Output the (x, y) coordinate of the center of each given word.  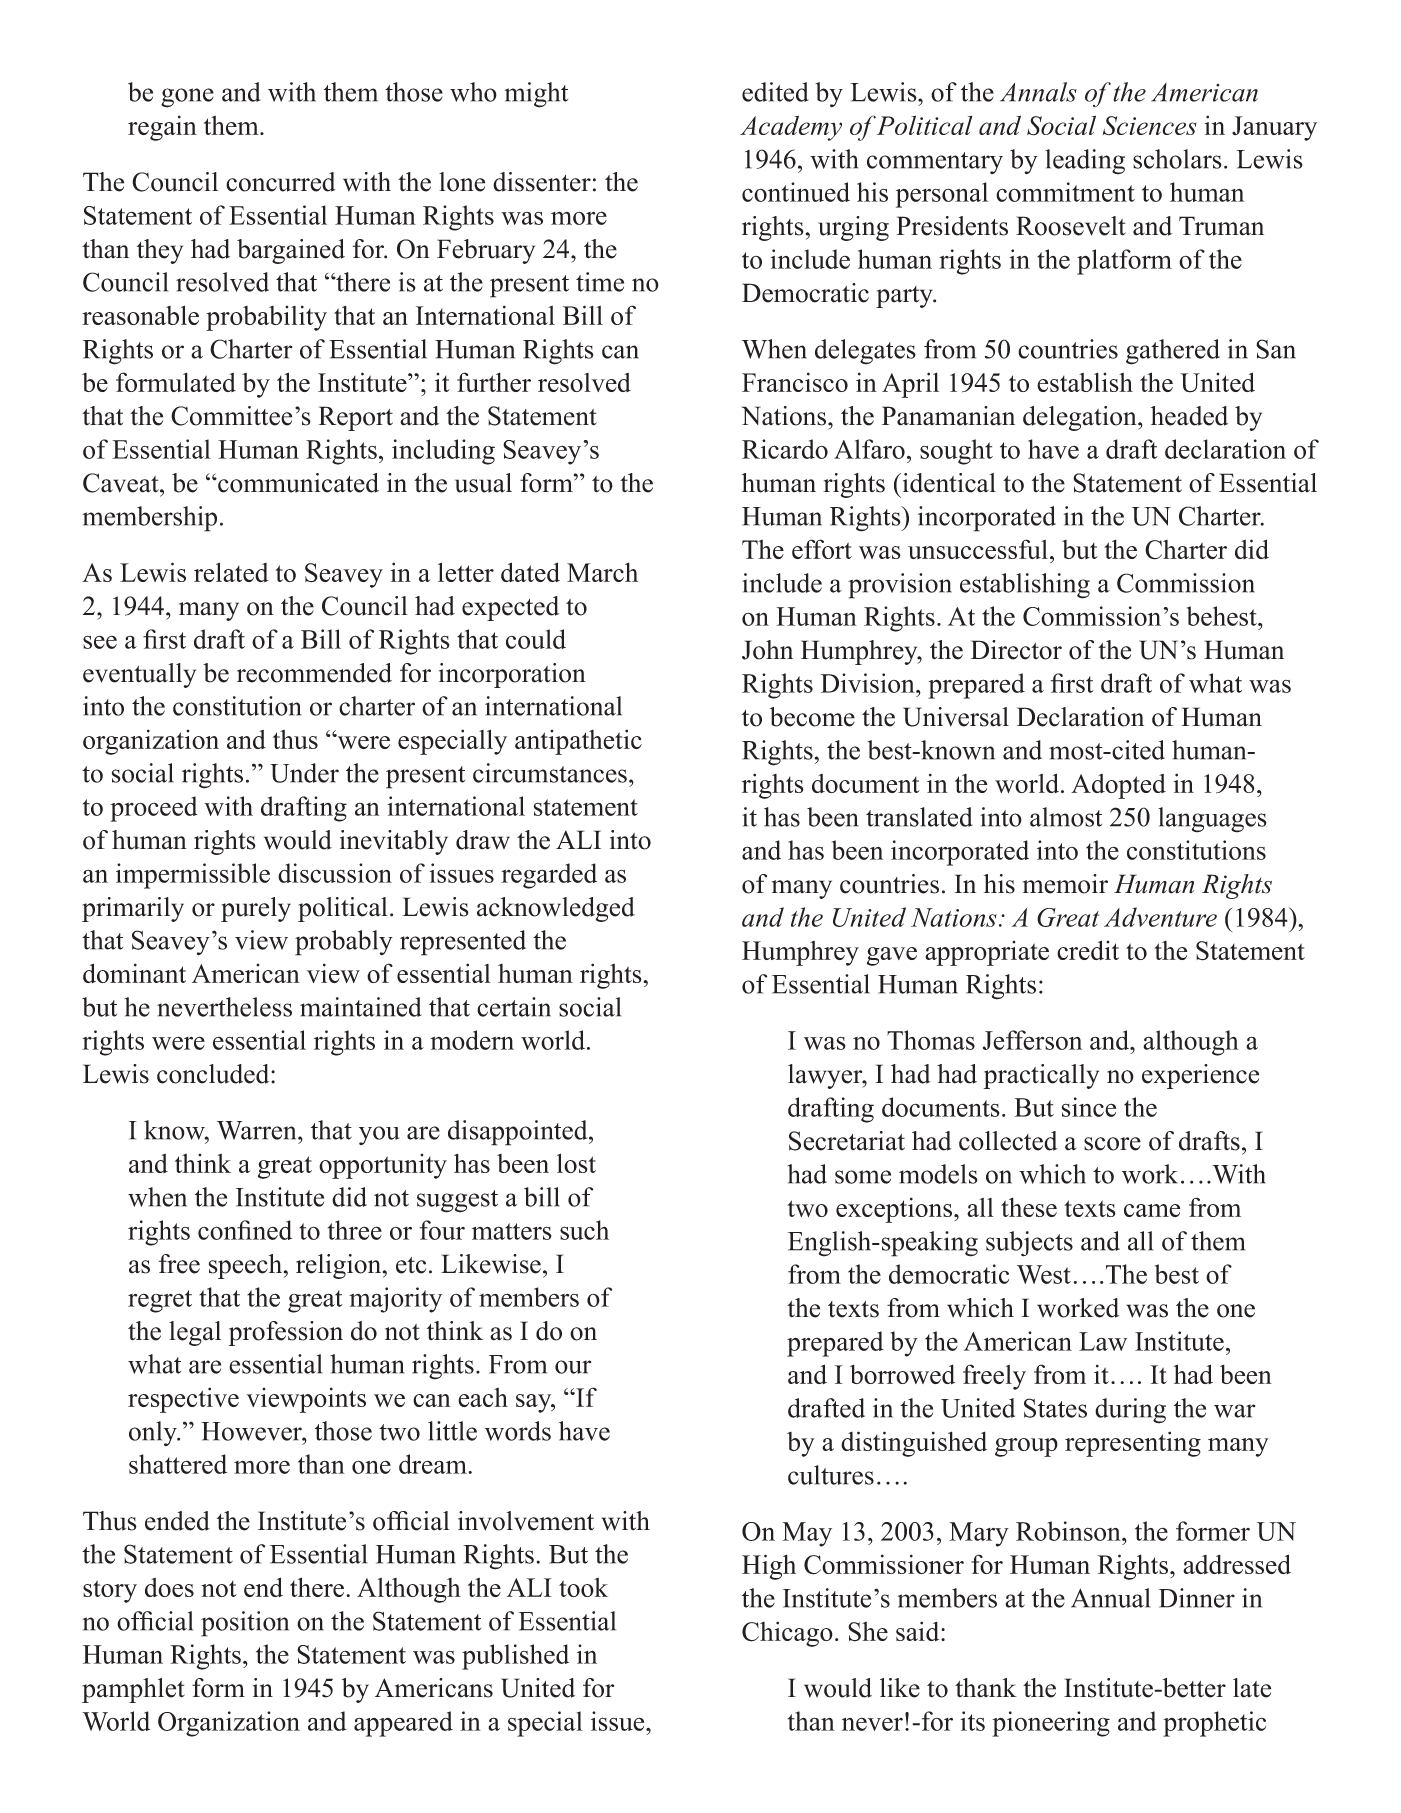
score (1112, 1144)
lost (576, 1163)
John (767, 650)
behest (1223, 616)
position (245, 1624)
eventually (139, 675)
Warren (258, 1130)
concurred (281, 182)
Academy (791, 128)
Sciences (1150, 126)
